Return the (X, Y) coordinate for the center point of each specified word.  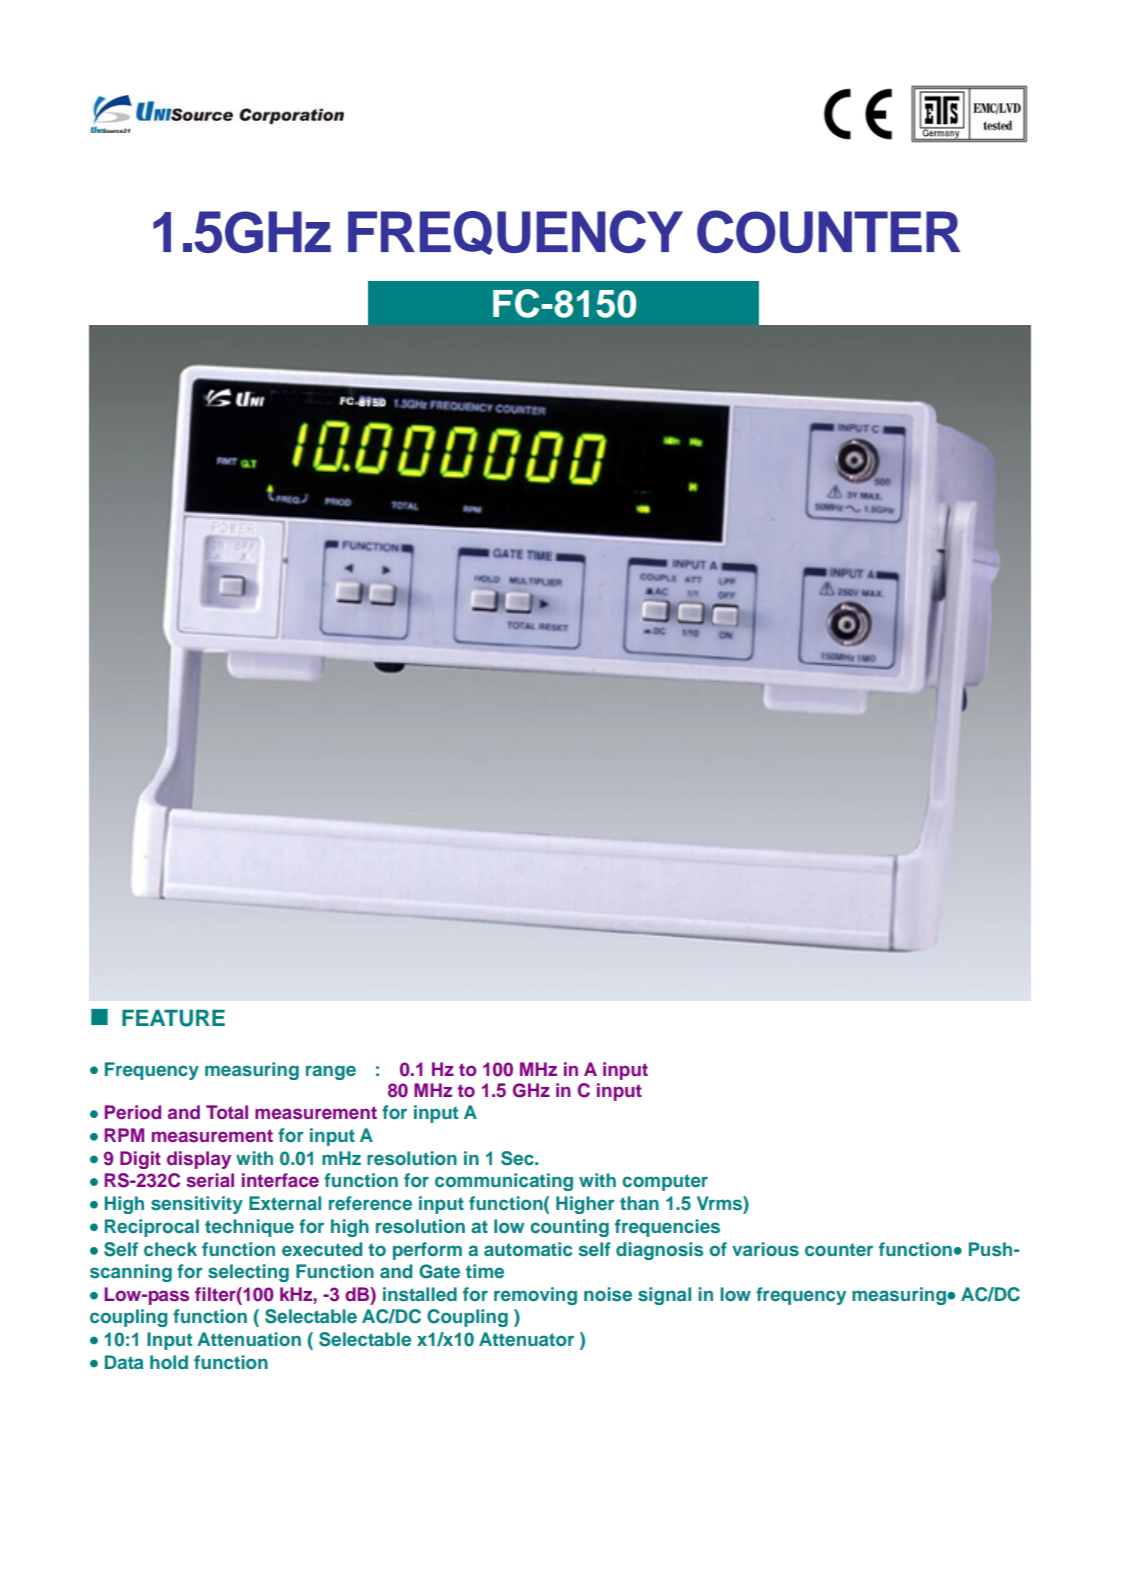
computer (665, 1182)
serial (210, 1180)
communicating (504, 1182)
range (331, 1072)
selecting (248, 1273)
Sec (518, 1158)
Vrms (720, 1204)
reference (370, 1203)
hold (169, 1362)
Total (227, 1112)
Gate (439, 1271)
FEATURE (173, 1018)
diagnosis (659, 1251)
